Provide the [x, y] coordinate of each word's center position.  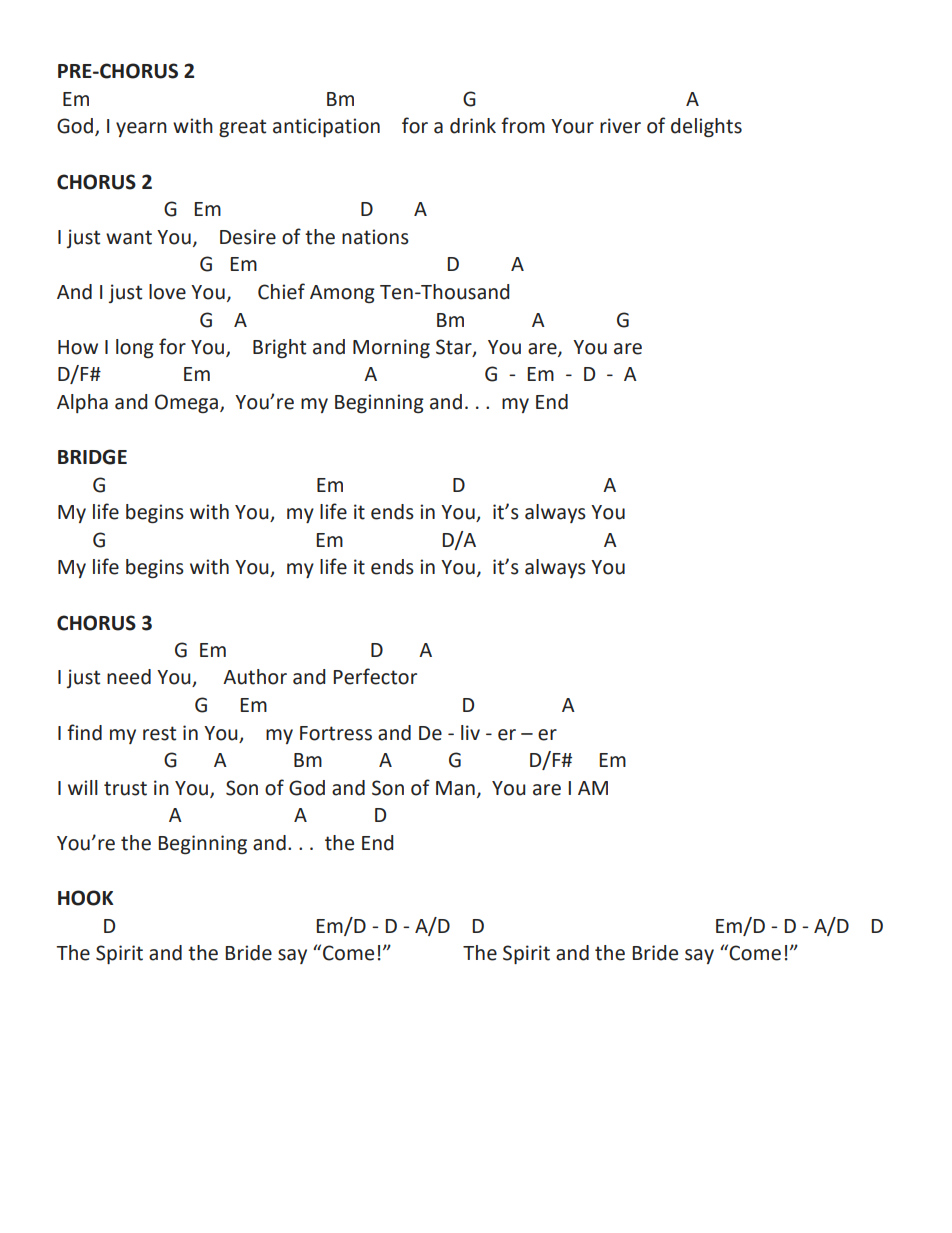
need [129, 677]
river [620, 126]
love [167, 292]
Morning [391, 349]
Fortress [336, 733]
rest [159, 733]
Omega [186, 403]
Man [455, 788]
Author [255, 677]
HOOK [85, 898]
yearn [141, 129]
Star [455, 347]
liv [470, 732]
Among [342, 294]
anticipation [326, 127]
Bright [279, 348]
